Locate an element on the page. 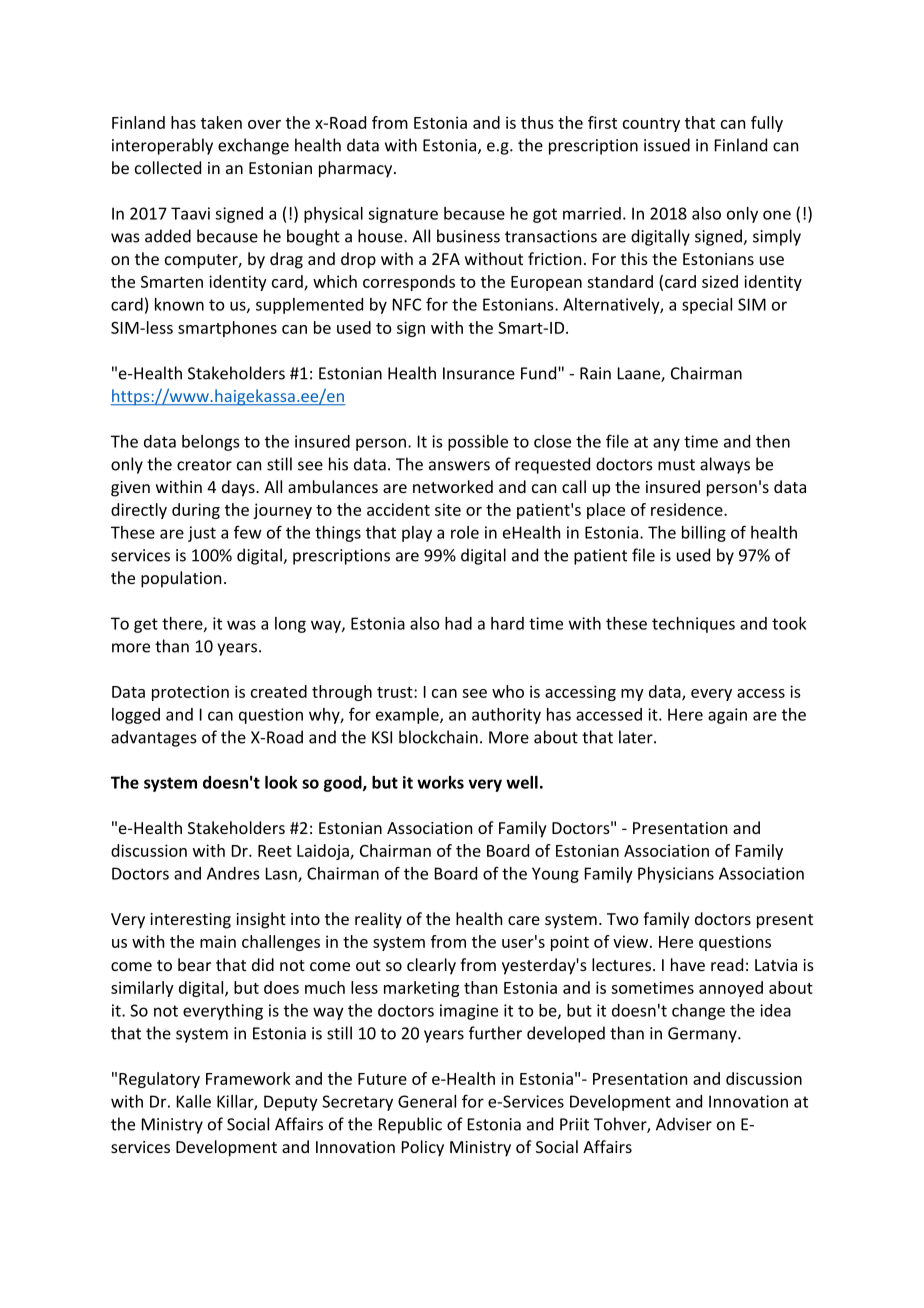 This image has width=924, height=1308. taken is located at coordinates (221, 122).
